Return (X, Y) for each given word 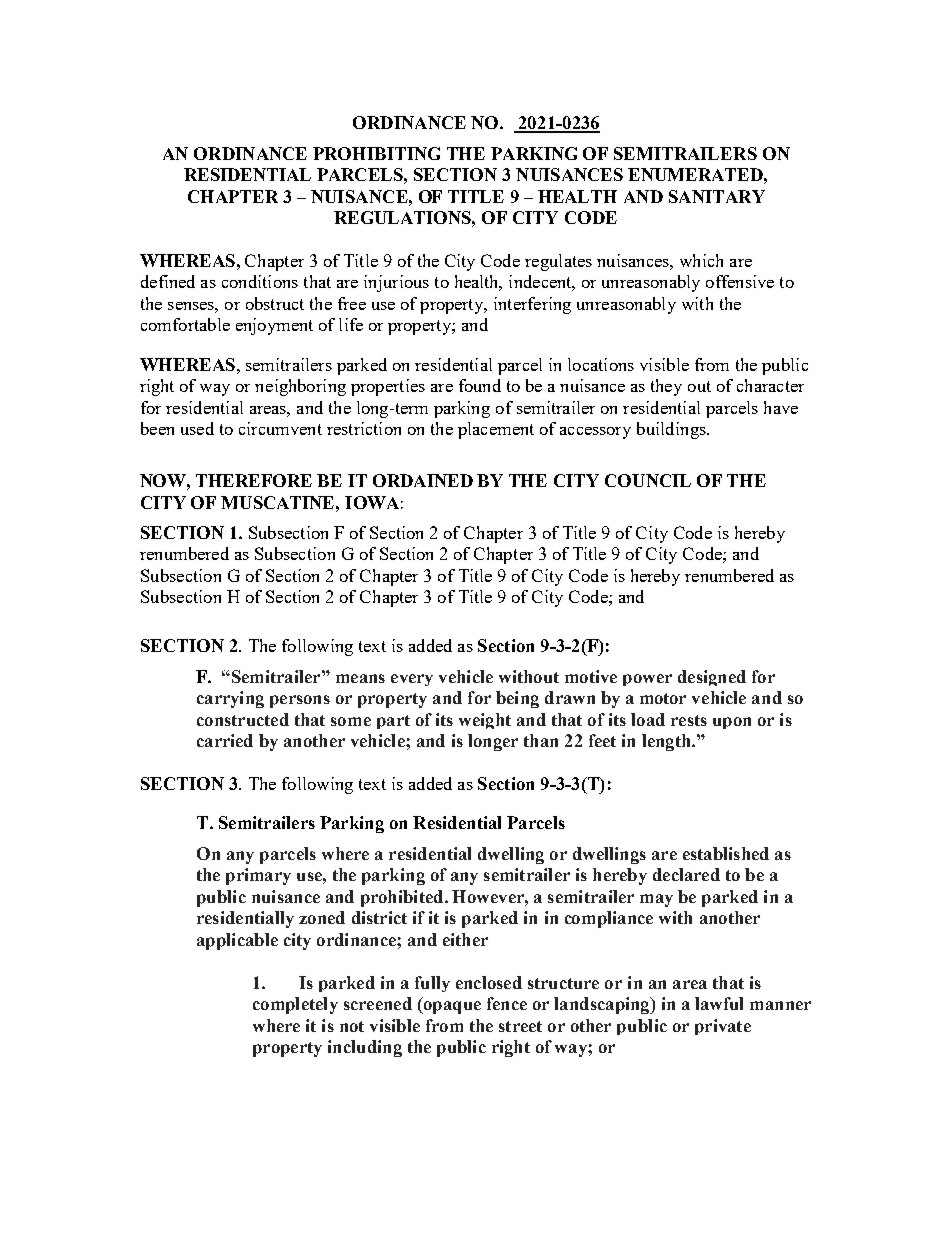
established (726, 853)
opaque (451, 1007)
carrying (230, 699)
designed (712, 678)
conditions (260, 281)
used (197, 428)
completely (295, 1005)
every (412, 680)
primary (258, 876)
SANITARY (717, 196)
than (541, 740)
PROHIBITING (376, 153)
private (723, 1027)
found (480, 385)
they (666, 387)
